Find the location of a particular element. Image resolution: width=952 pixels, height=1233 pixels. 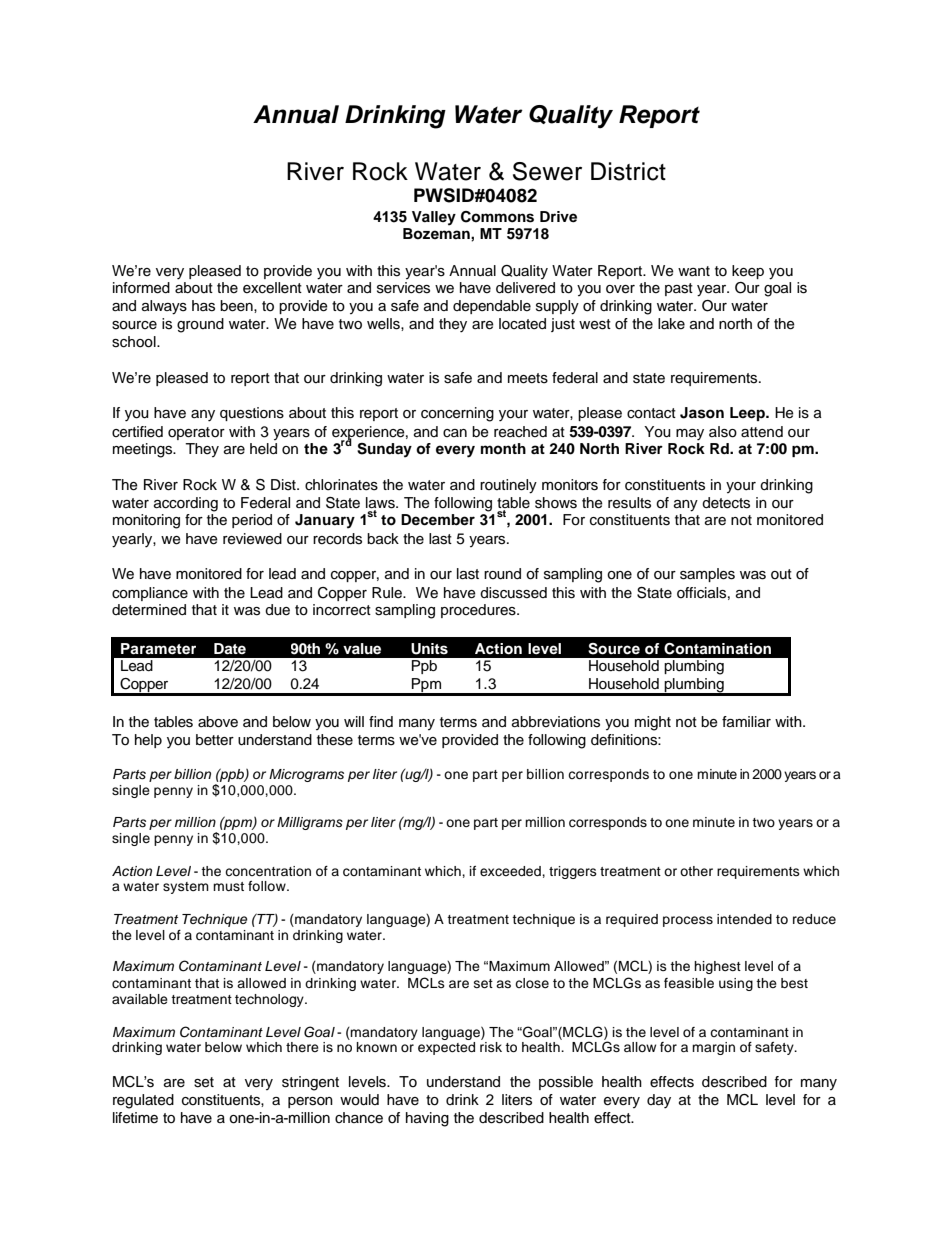

detects is located at coordinates (726, 503).
